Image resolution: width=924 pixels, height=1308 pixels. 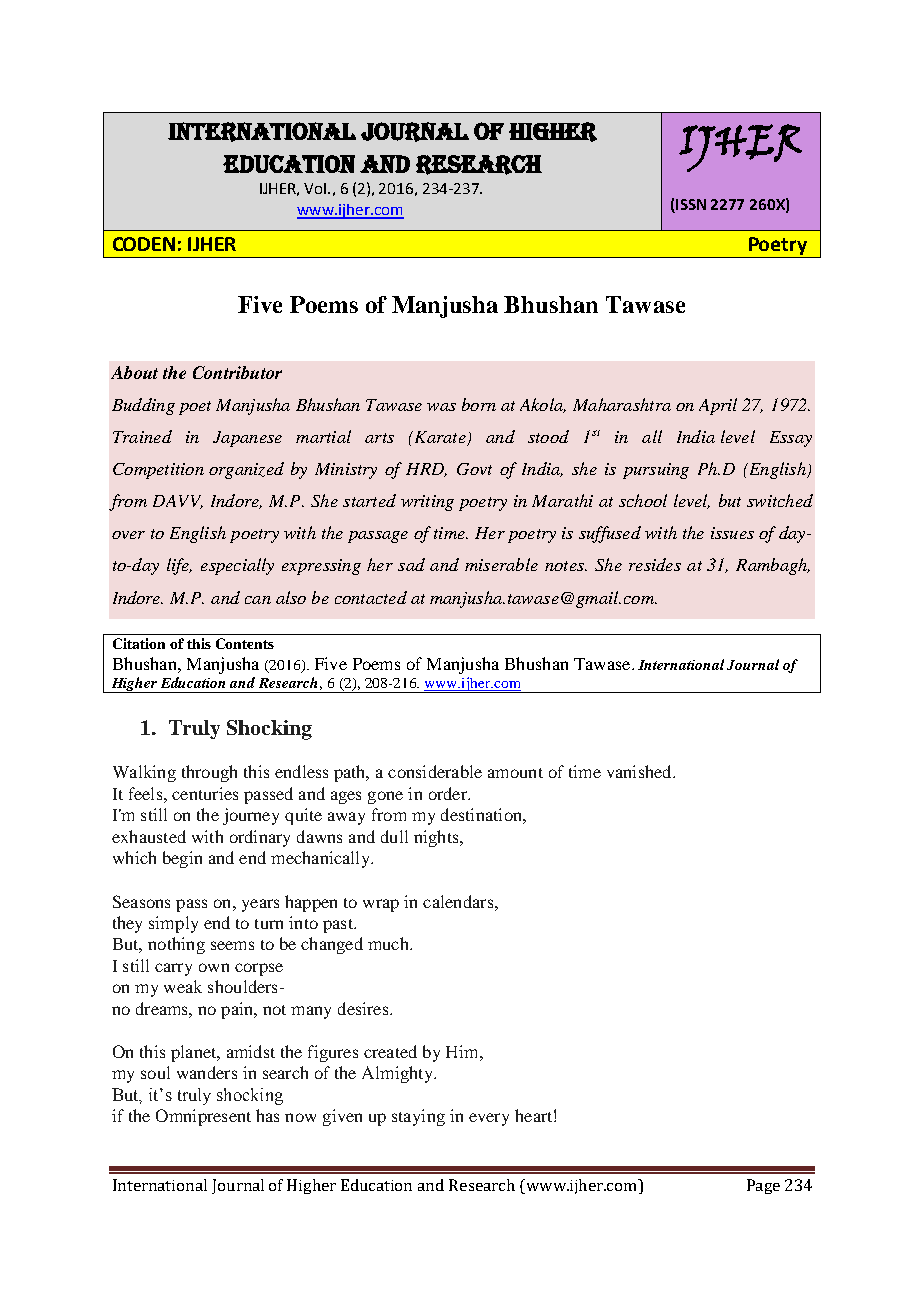 What do you see at coordinates (182, 859) in the screenshot?
I see `begin` at bounding box center [182, 859].
